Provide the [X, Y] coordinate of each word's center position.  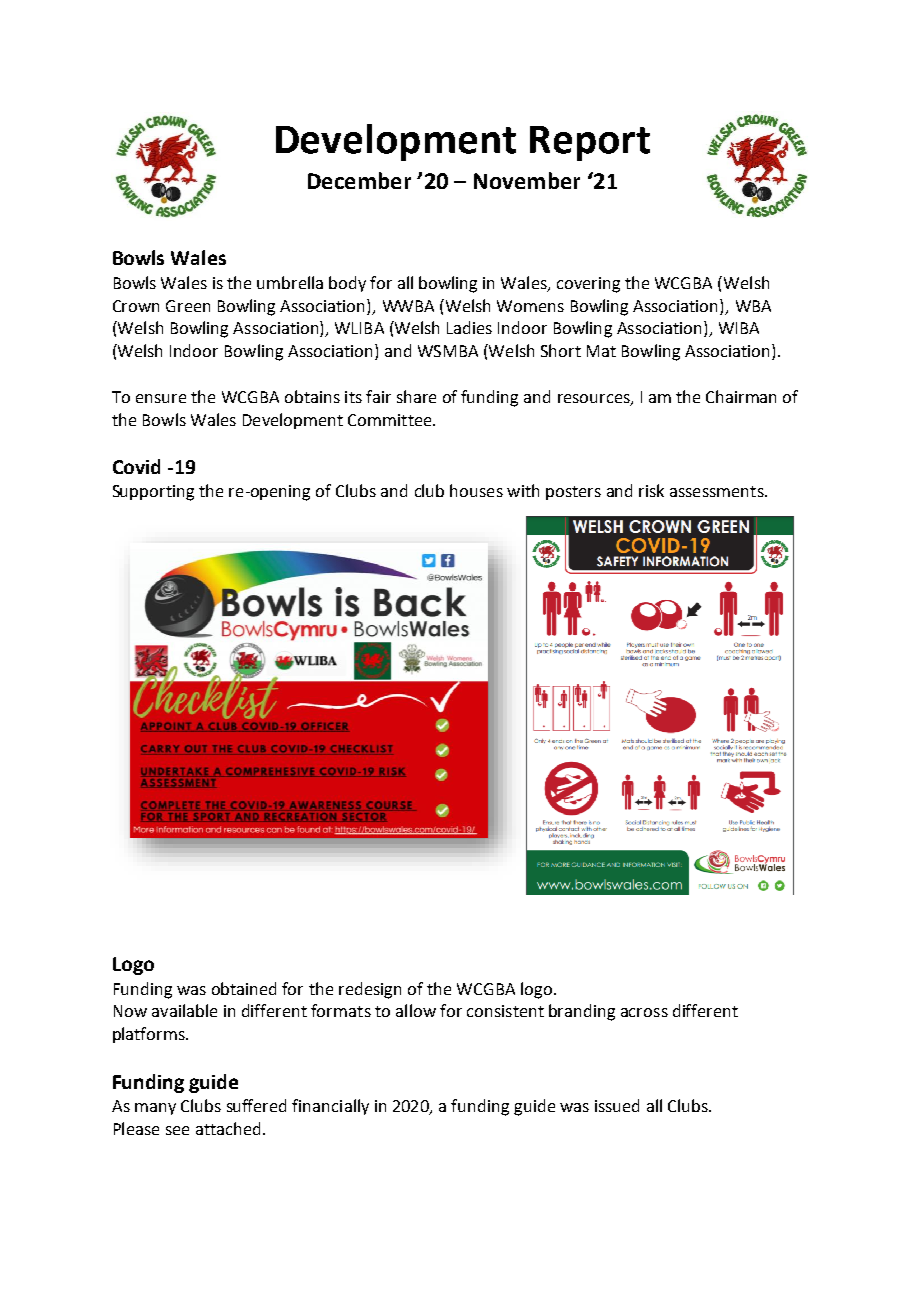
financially [330, 1107]
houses [476, 490]
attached [228, 1128]
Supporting [153, 493]
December [359, 180]
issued [617, 1105]
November [527, 180]
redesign [370, 990]
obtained [244, 988]
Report [590, 143]
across [644, 1012]
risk [651, 490]
